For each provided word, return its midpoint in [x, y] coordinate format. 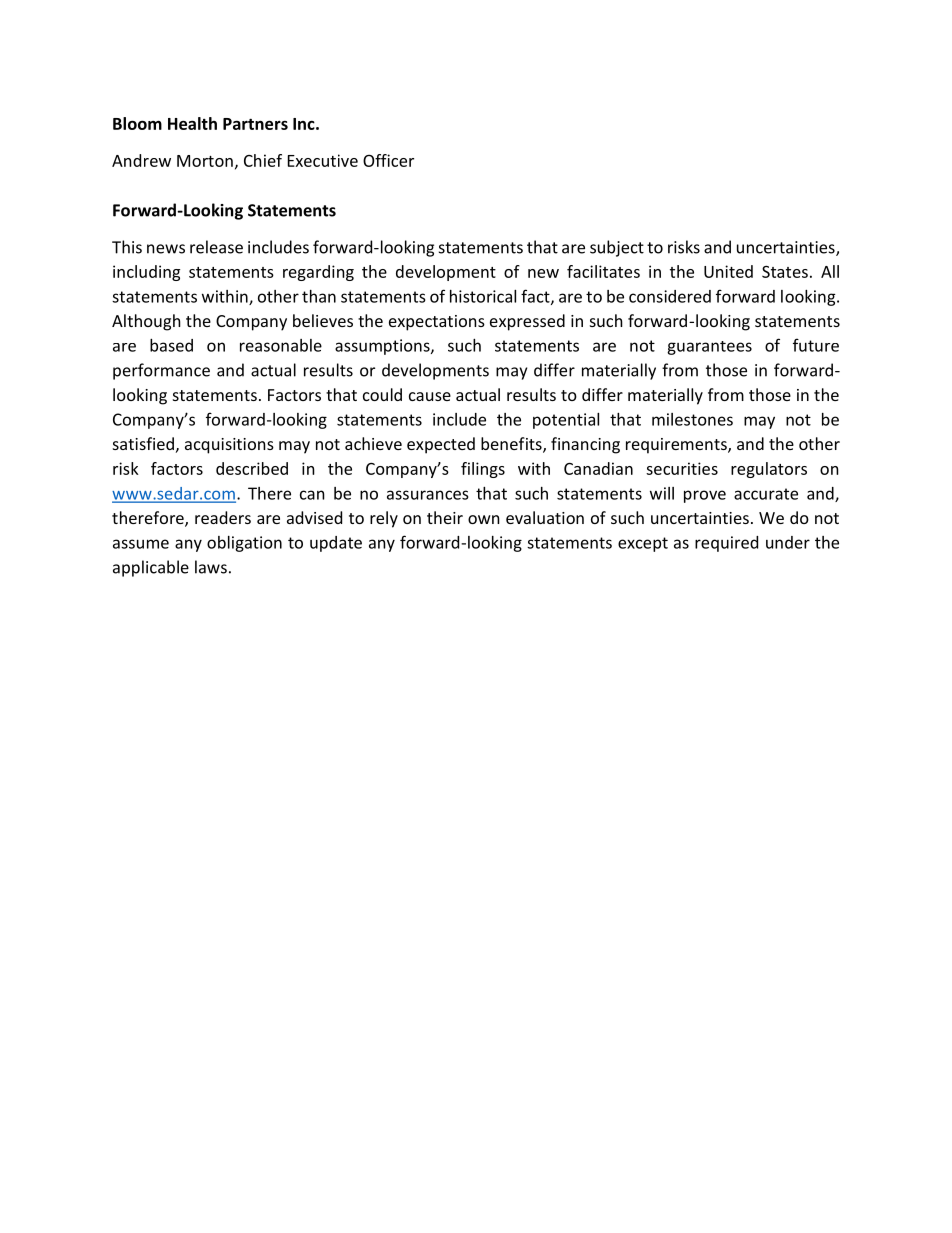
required [726, 544]
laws [211, 567]
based [171, 345]
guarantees [709, 348]
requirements [677, 446]
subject [617, 248]
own [484, 519]
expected [441, 445]
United [728, 271]
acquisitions [229, 446]
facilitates [603, 271]
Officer [388, 160]
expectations [437, 323]
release [216, 247]
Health [192, 123]
